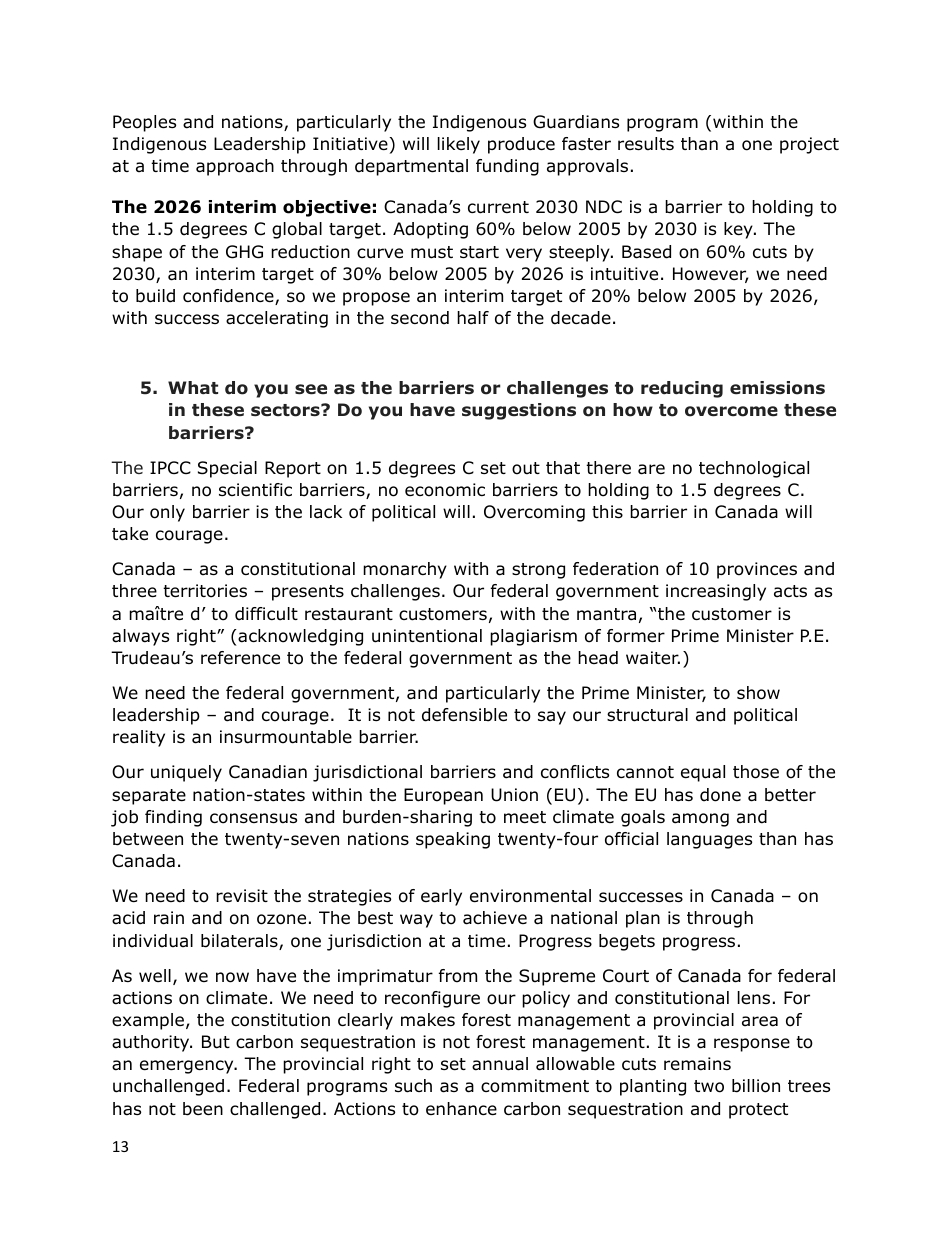 This screenshot has height=1233, width=952. What do you see at coordinates (227, 469) in the screenshot?
I see `Special` at bounding box center [227, 469].
